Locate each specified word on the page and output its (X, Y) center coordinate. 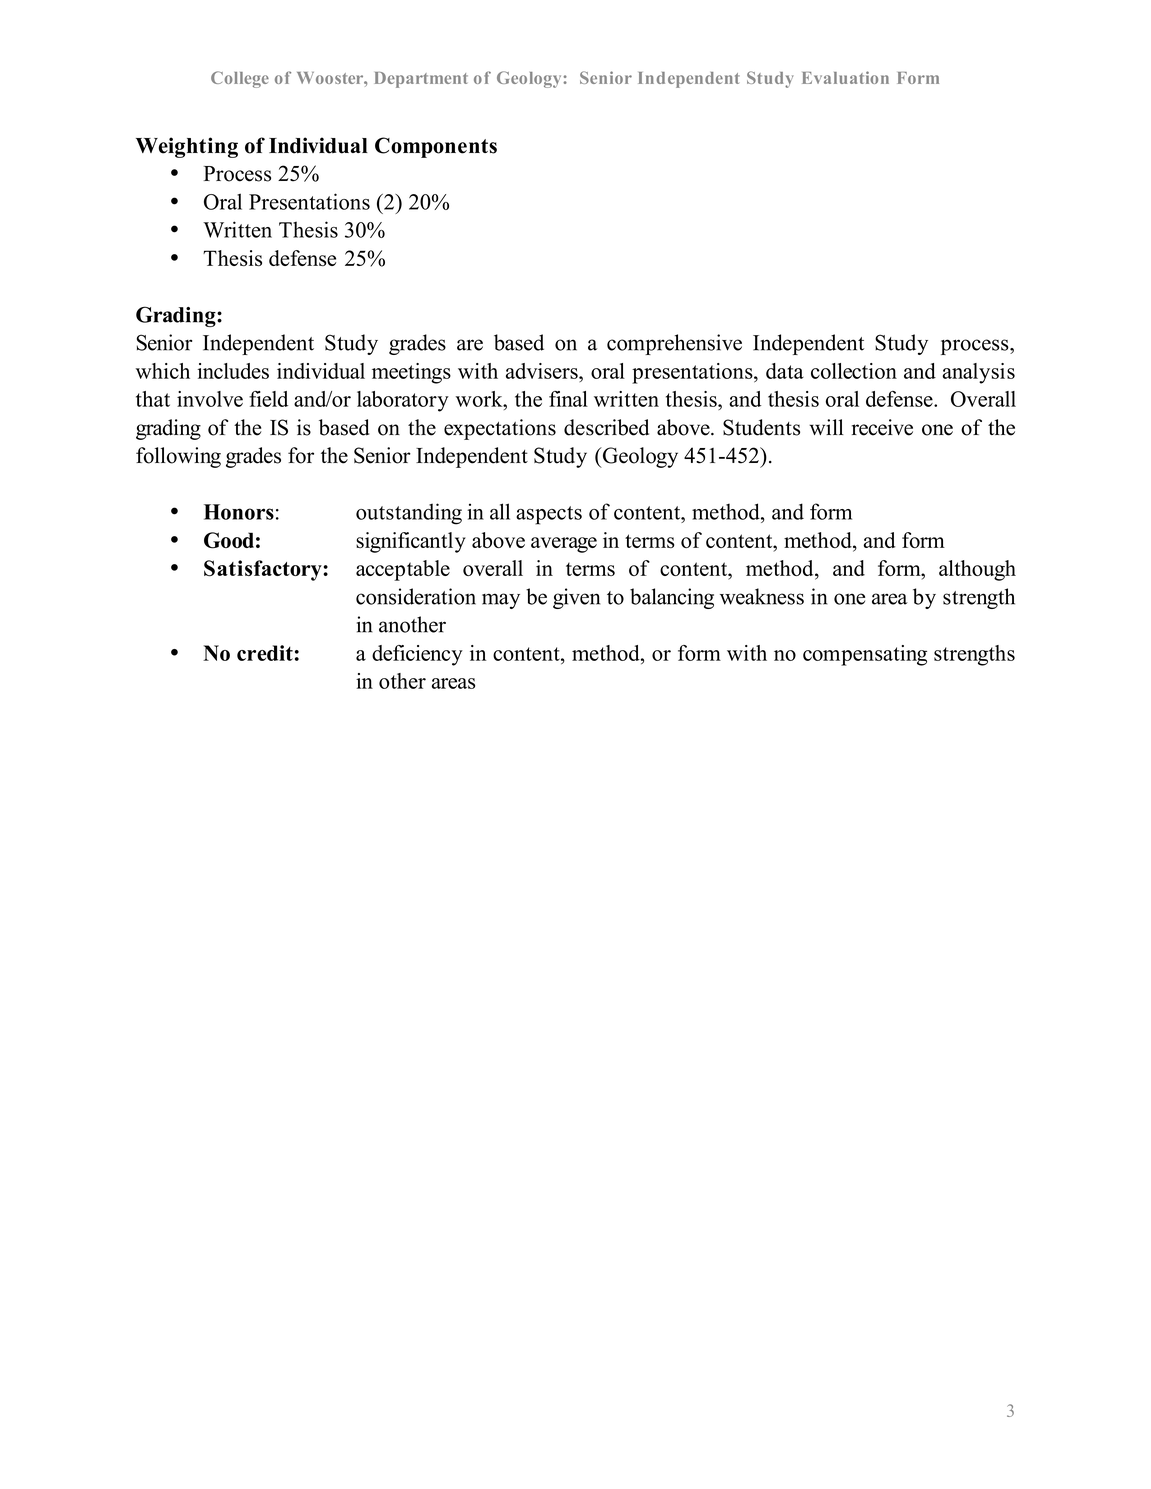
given (576, 598)
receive (882, 427)
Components (436, 147)
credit (265, 653)
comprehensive (674, 344)
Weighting (187, 147)
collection (854, 371)
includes (233, 371)
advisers (543, 371)
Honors (239, 512)
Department (421, 80)
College (240, 79)
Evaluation (845, 77)
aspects (549, 515)
